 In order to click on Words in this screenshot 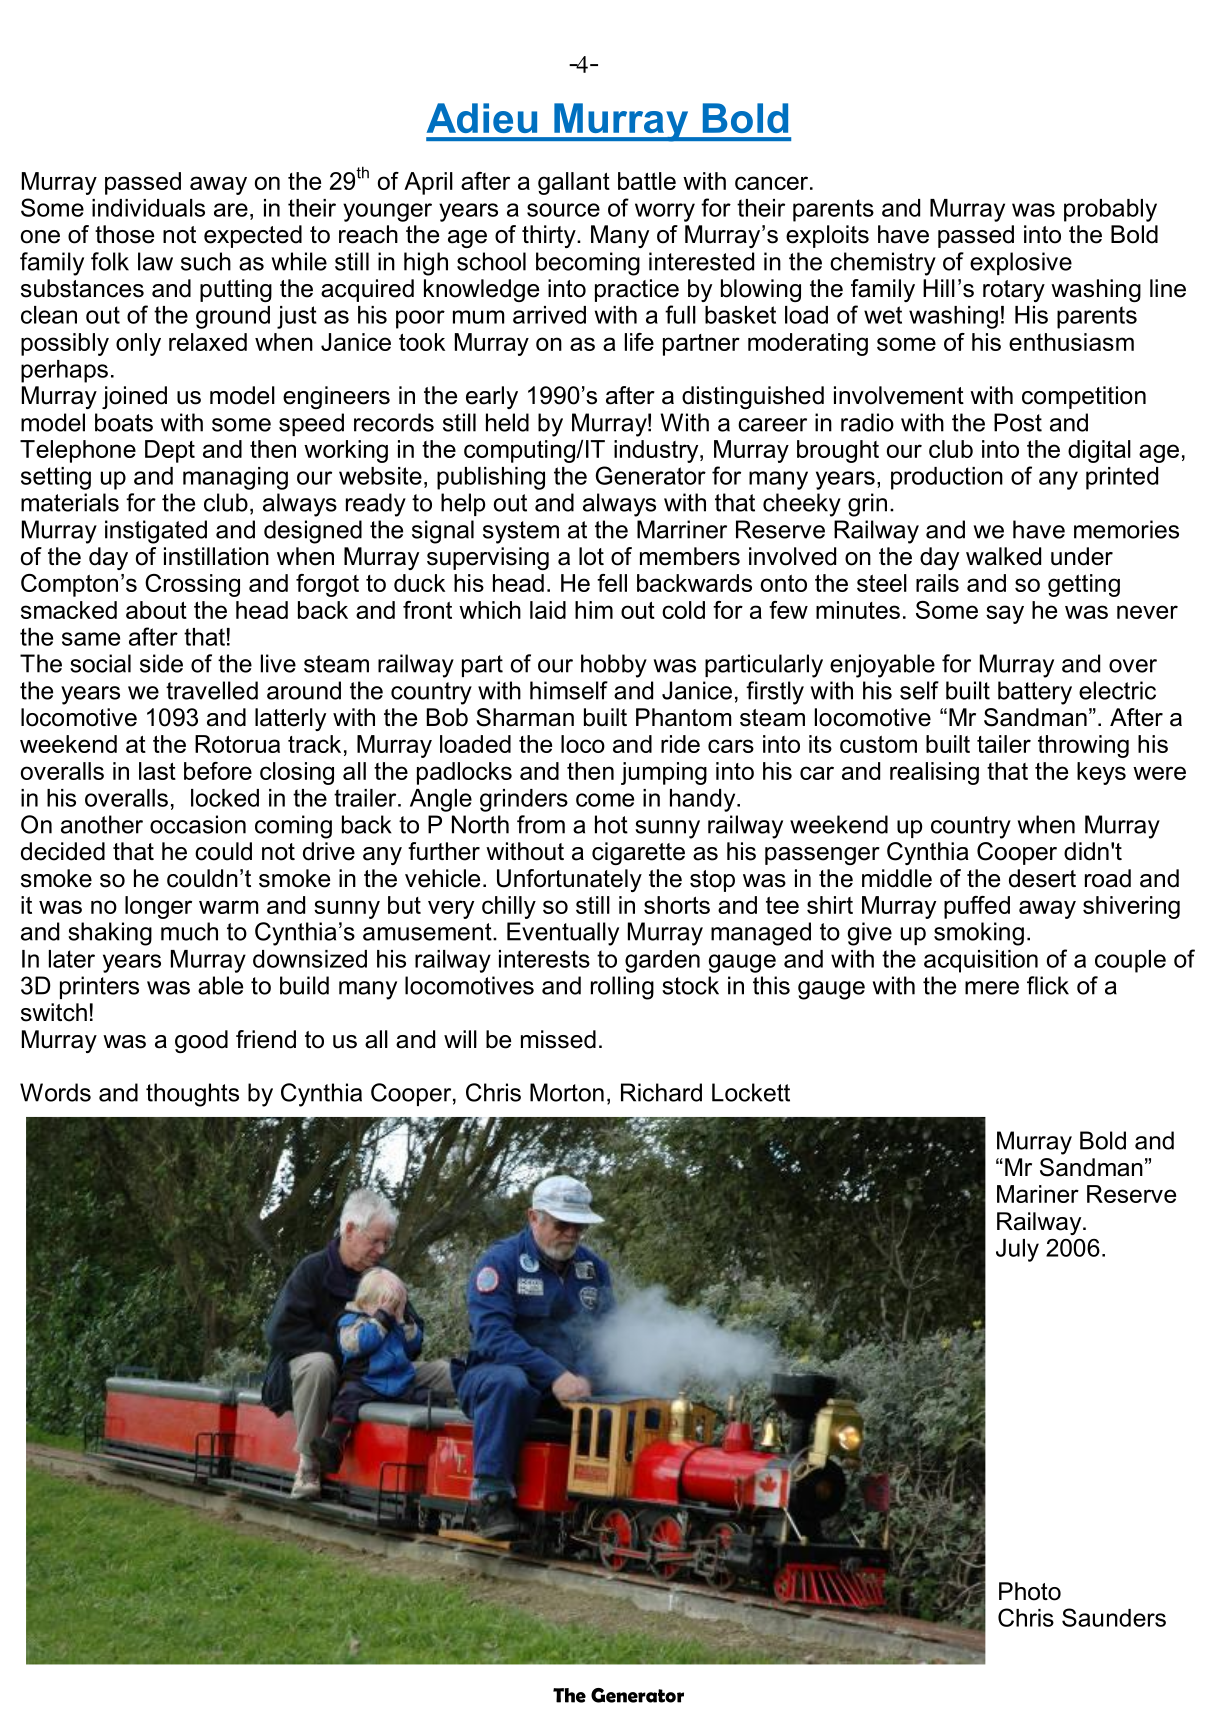, I will do `click(55, 1092)`.
